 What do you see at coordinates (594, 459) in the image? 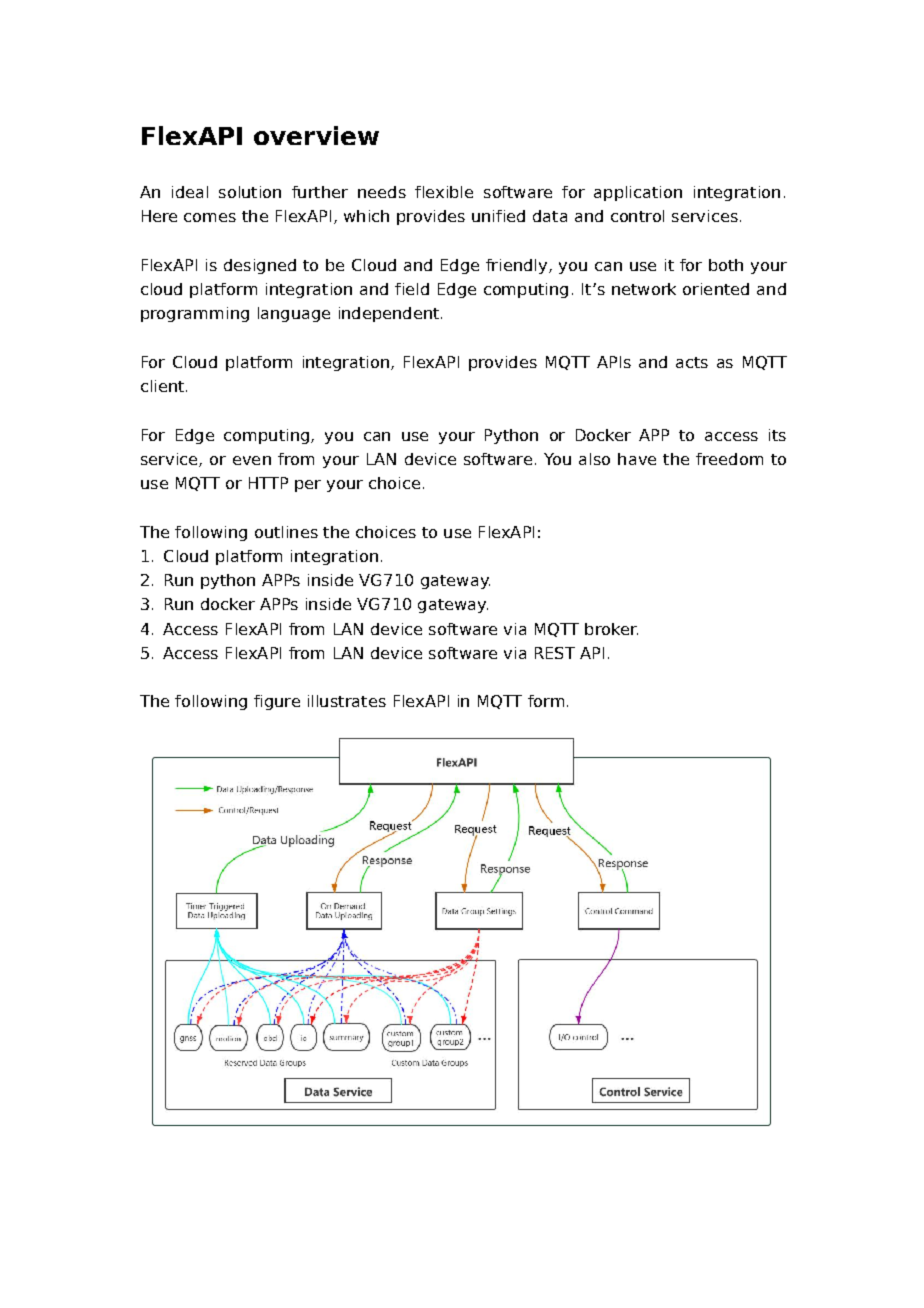
I see `also` at bounding box center [594, 459].
